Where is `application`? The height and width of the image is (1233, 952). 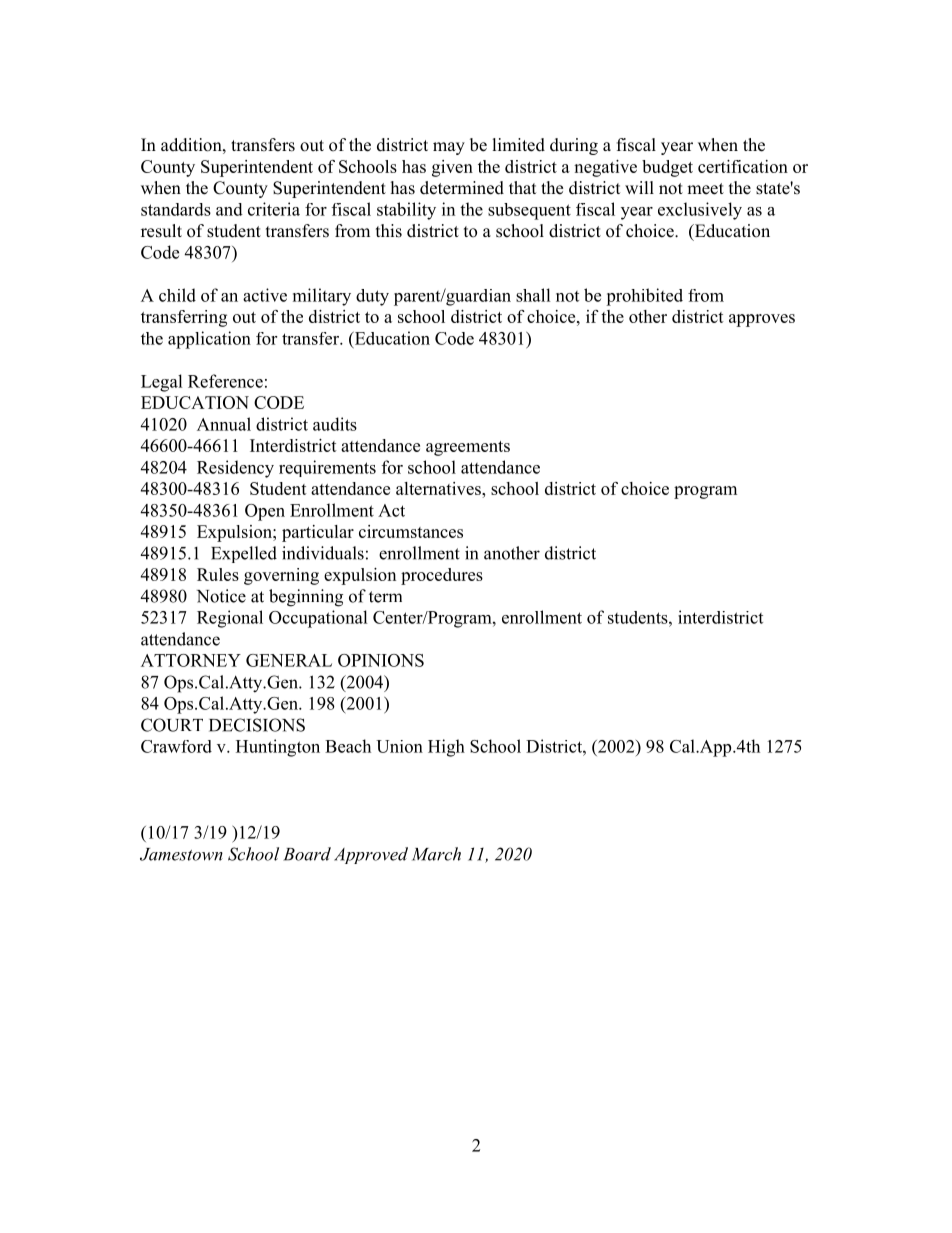
application is located at coordinates (209, 340).
